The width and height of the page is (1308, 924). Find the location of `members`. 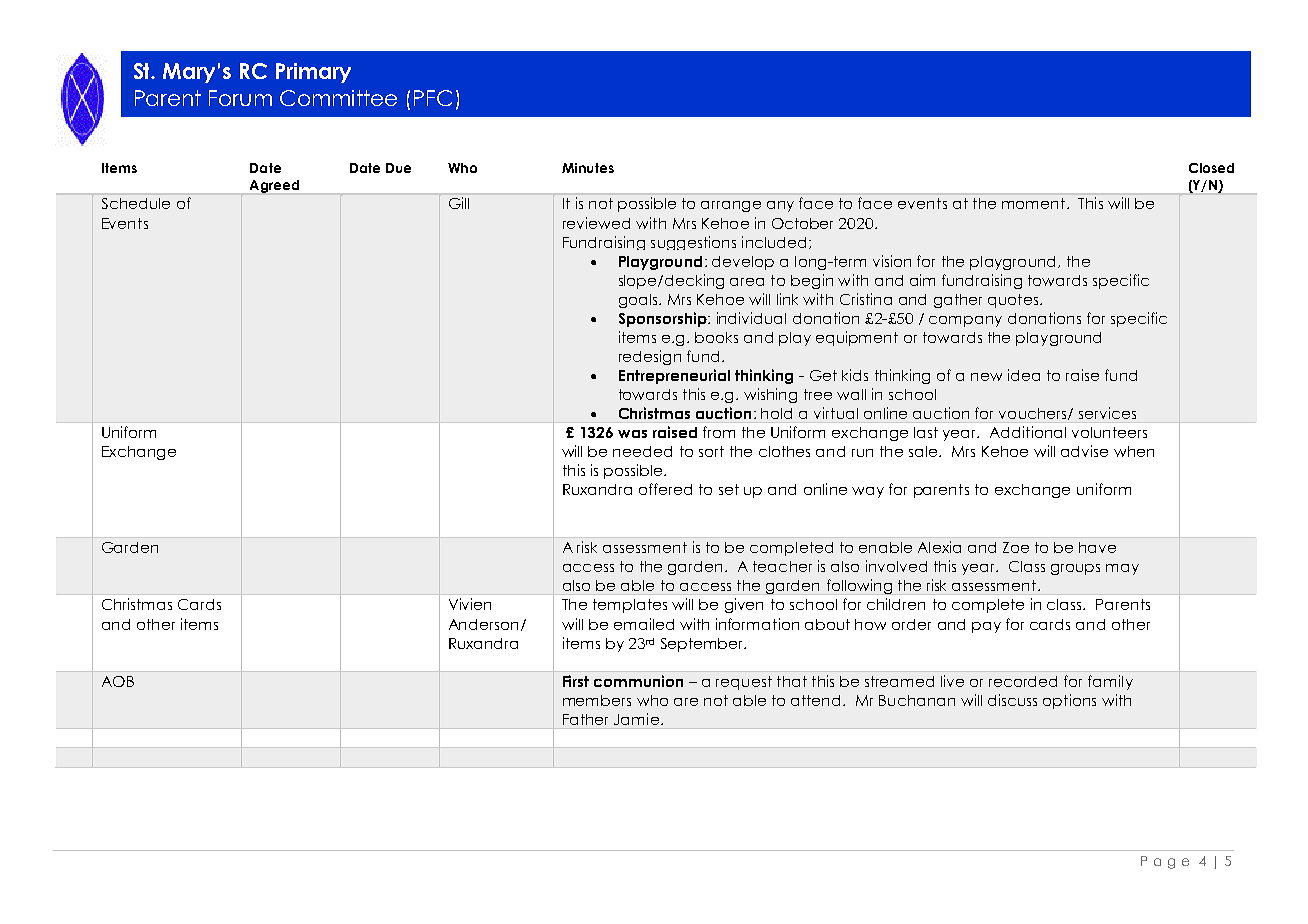

members is located at coordinates (597, 700).
